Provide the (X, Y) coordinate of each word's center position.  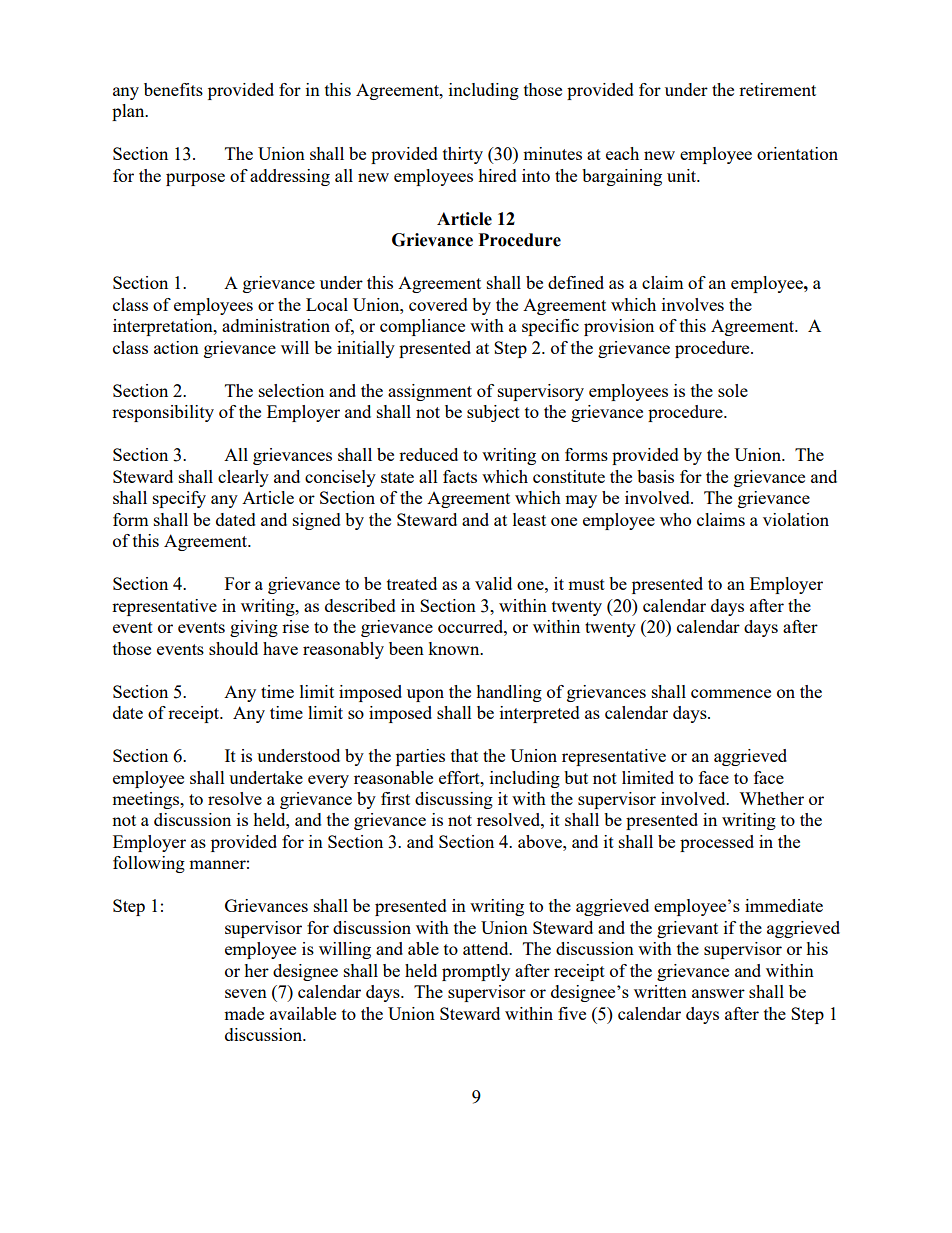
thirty (463, 155)
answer (718, 993)
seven (246, 993)
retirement (777, 89)
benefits (173, 89)
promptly (476, 972)
